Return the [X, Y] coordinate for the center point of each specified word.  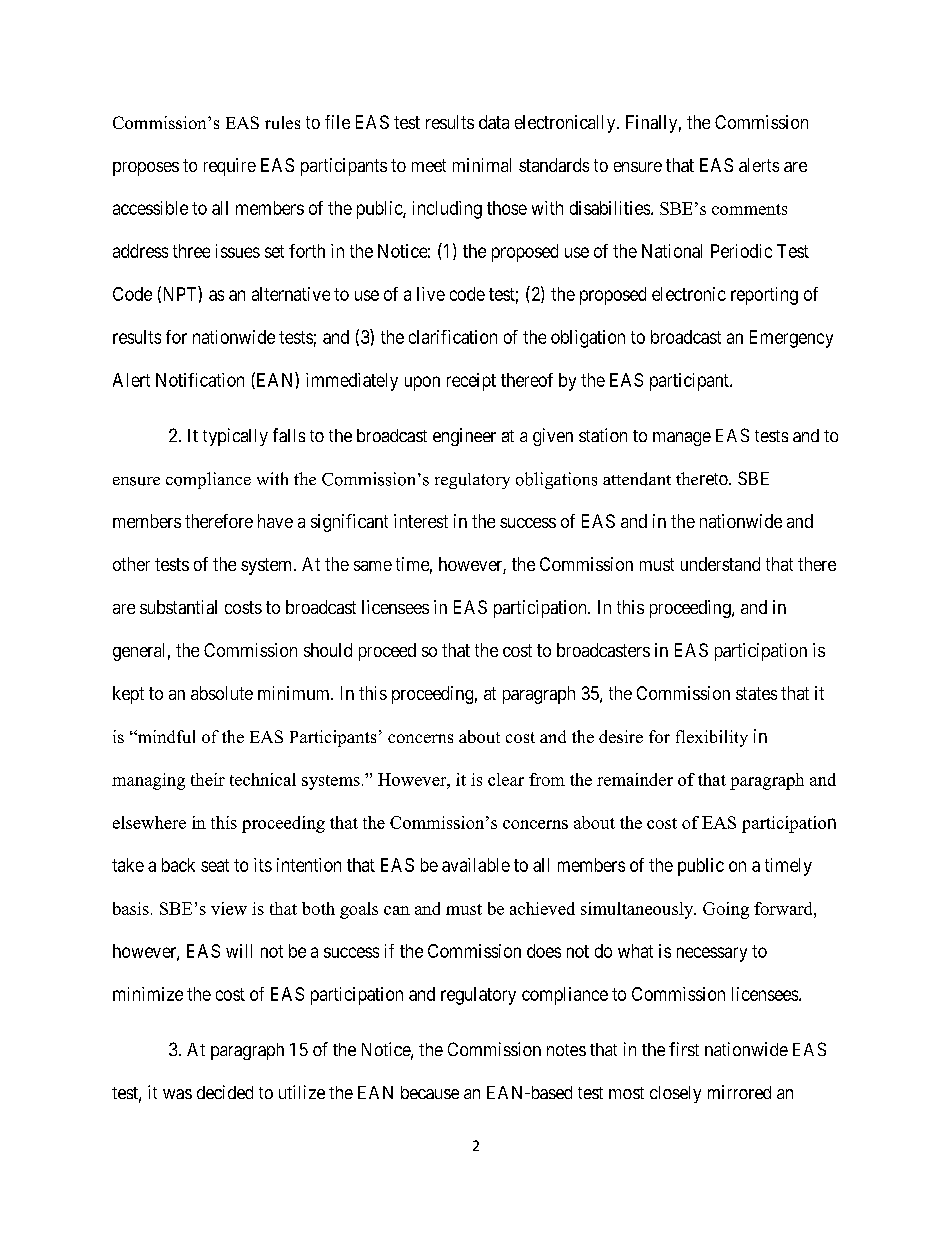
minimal [482, 165]
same [373, 566]
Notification [200, 380]
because [430, 1092]
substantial [178, 607]
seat [215, 865]
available [476, 865]
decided [225, 1092]
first [684, 1049]
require [230, 167]
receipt [471, 382]
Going [726, 910]
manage [682, 439]
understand [720, 564]
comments [749, 209]
